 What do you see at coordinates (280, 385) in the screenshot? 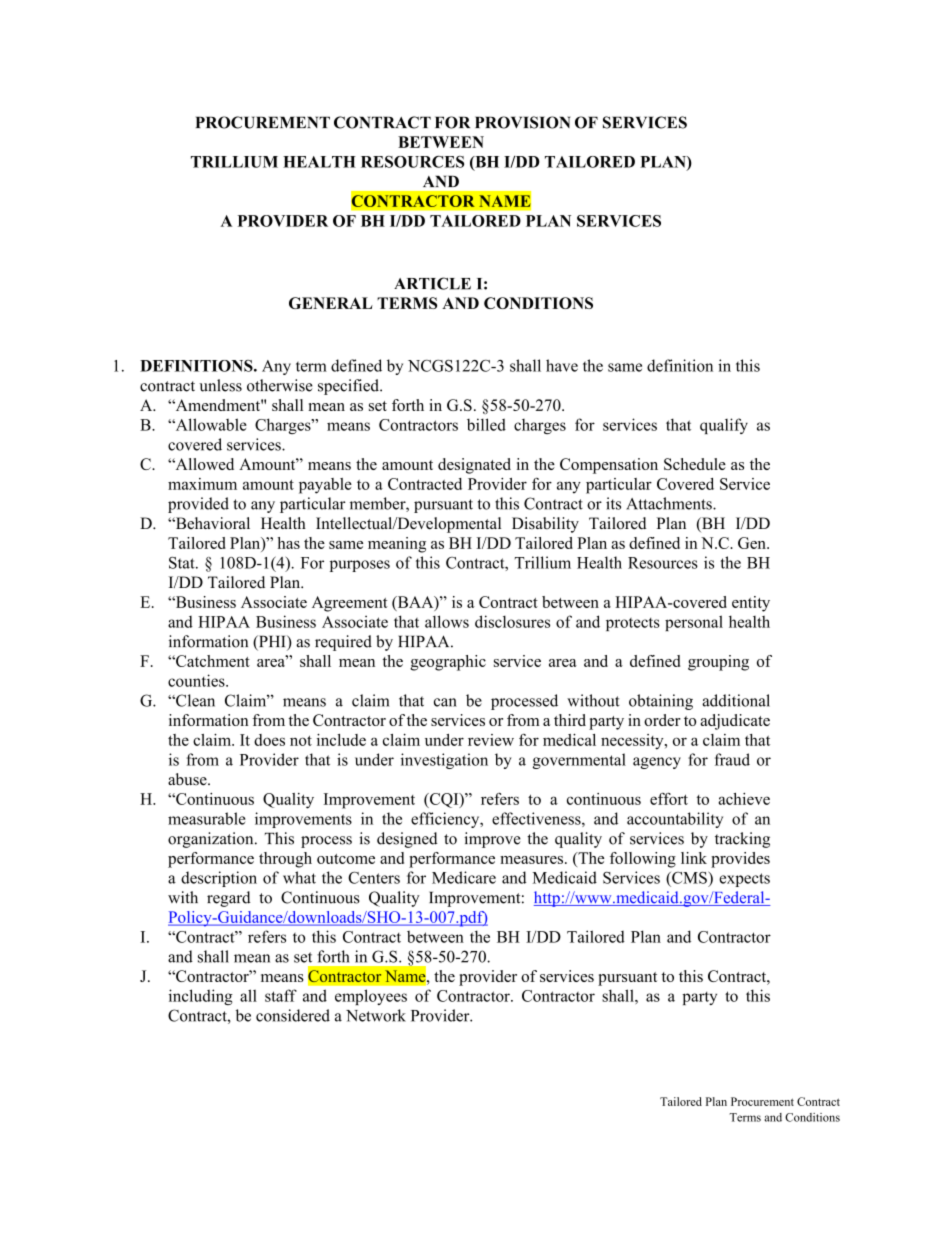
I see `otherwise` at bounding box center [280, 385].
